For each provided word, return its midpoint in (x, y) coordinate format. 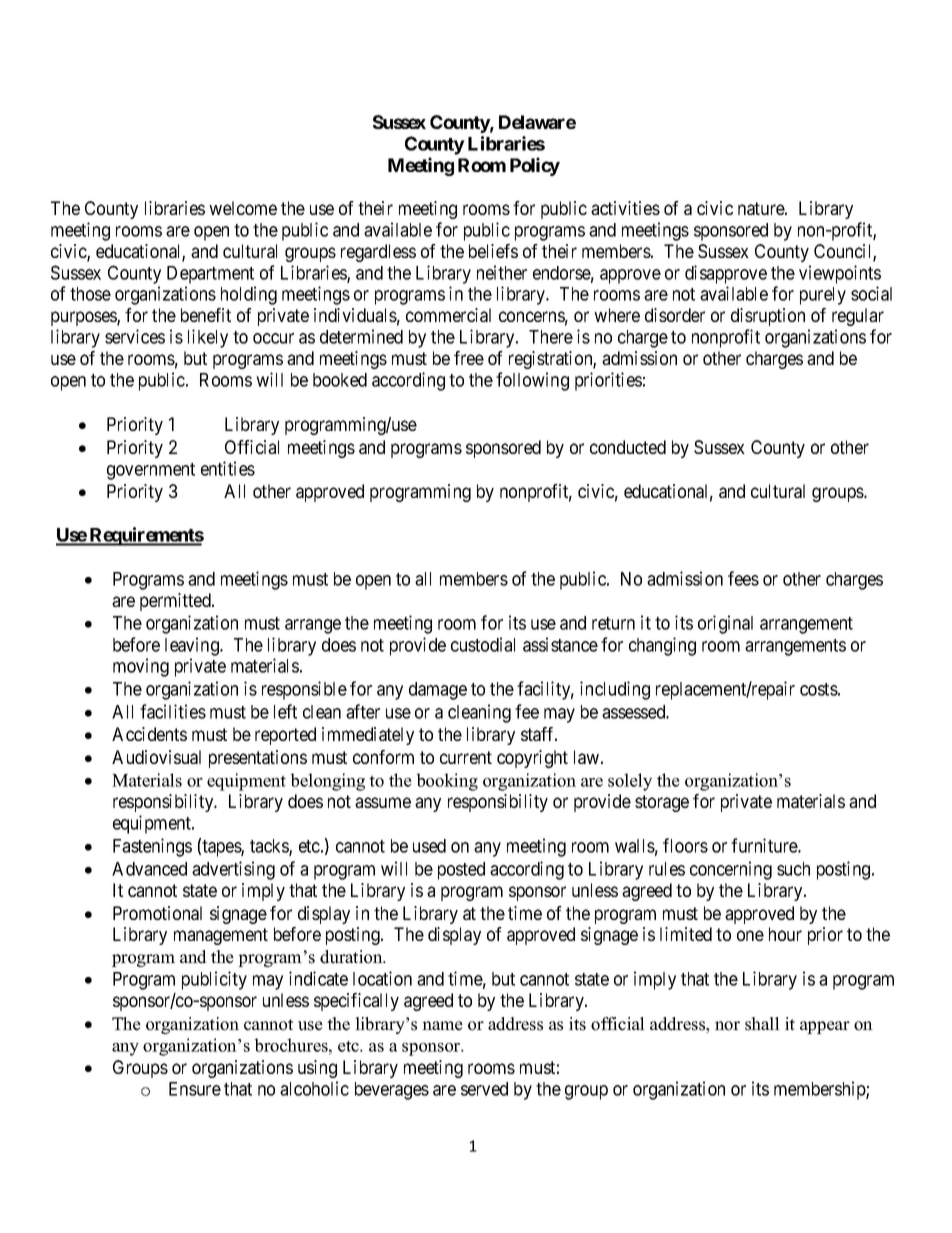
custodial (483, 644)
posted (461, 871)
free (469, 358)
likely (208, 338)
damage (438, 691)
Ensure (195, 1089)
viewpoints (840, 274)
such (793, 869)
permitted (176, 602)
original (725, 624)
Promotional (157, 913)
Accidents (149, 734)
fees (743, 578)
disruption (768, 317)
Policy (535, 166)
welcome (243, 208)
